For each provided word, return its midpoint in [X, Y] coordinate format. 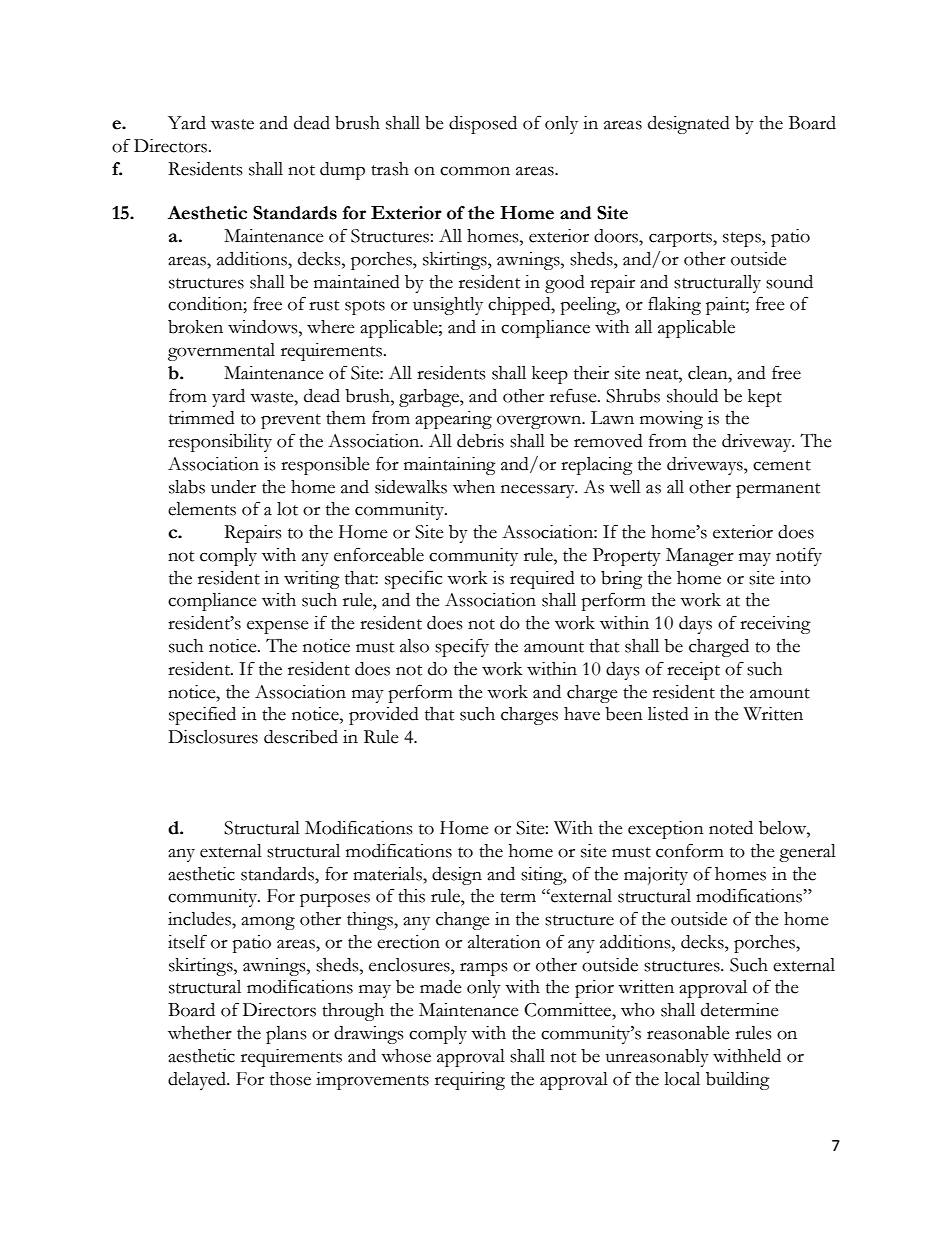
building [738, 1081]
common [475, 171]
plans [286, 1035]
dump [342, 171]
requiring [470, 1081]
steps [743, 239]
